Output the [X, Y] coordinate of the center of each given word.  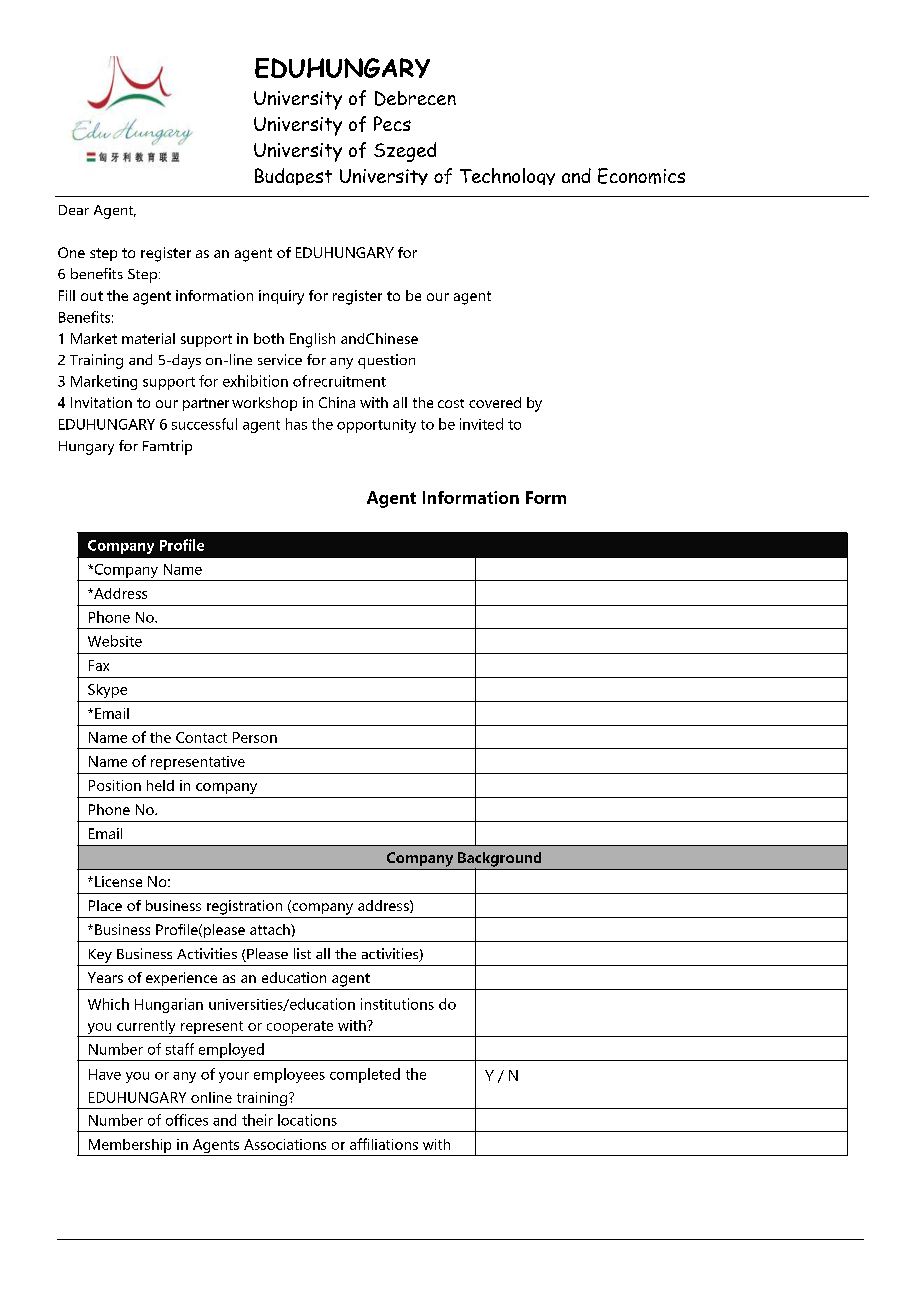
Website [115, 641]
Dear [74, 210]
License [118, 881]
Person [255, 737]
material [148, 338]
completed [365, 1075]
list [302, 953]
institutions [397, 1004]
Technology [507, 176]
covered [495, 402]
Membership [130, 1147]
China [337, 402]
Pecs [392, 123]
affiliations [384, 1144]
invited [481, 424]
